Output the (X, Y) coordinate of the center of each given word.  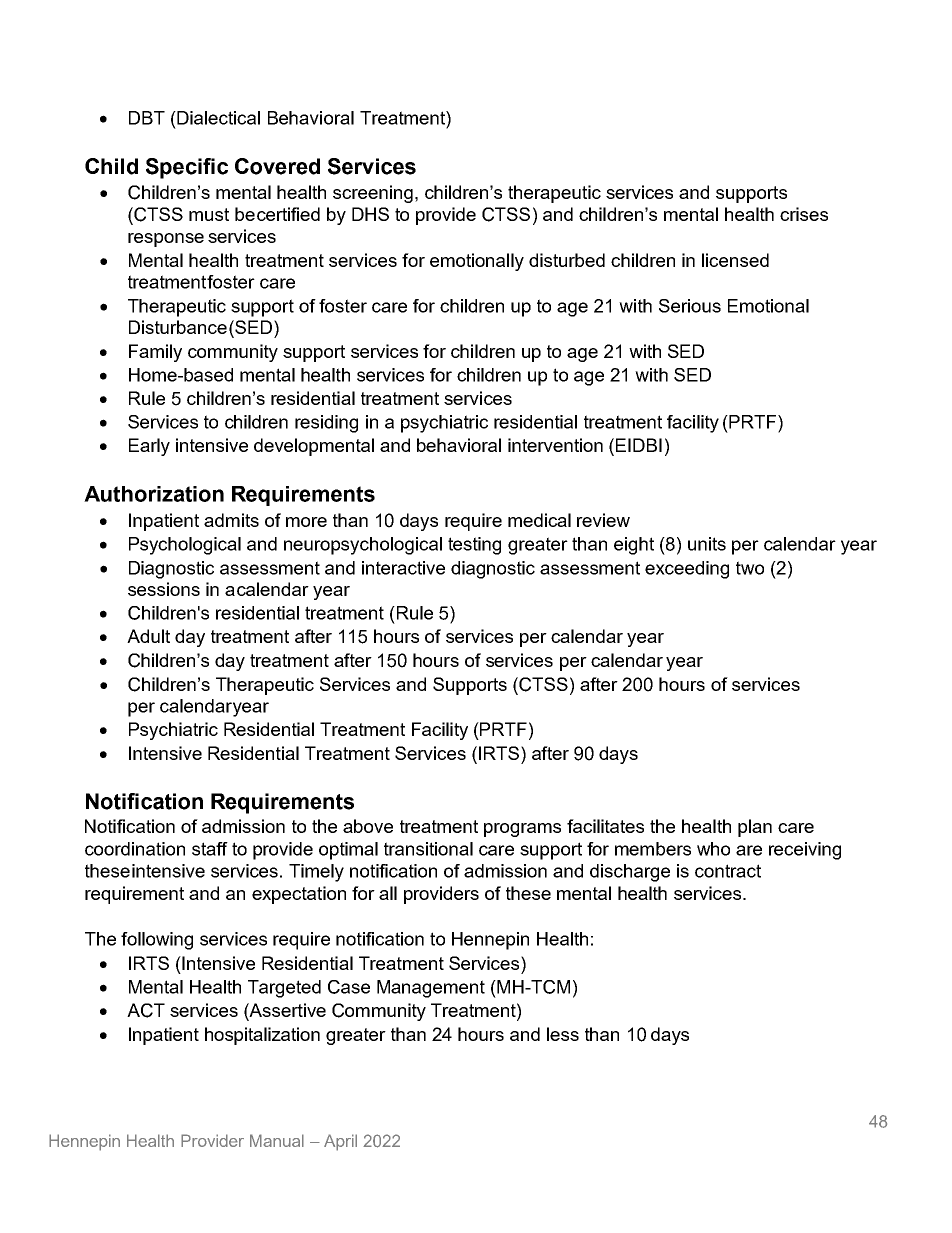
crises (804, 214)
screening (373, 194)
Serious (690, 306)
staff (210, 849)
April (340, 1142)
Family (155, 353)
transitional (428, 849)
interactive (403, 568)
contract (728, 871)
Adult (148, 636)
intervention (555, 445)
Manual (277, 1140)
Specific (187, 168)
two (750, 568)
